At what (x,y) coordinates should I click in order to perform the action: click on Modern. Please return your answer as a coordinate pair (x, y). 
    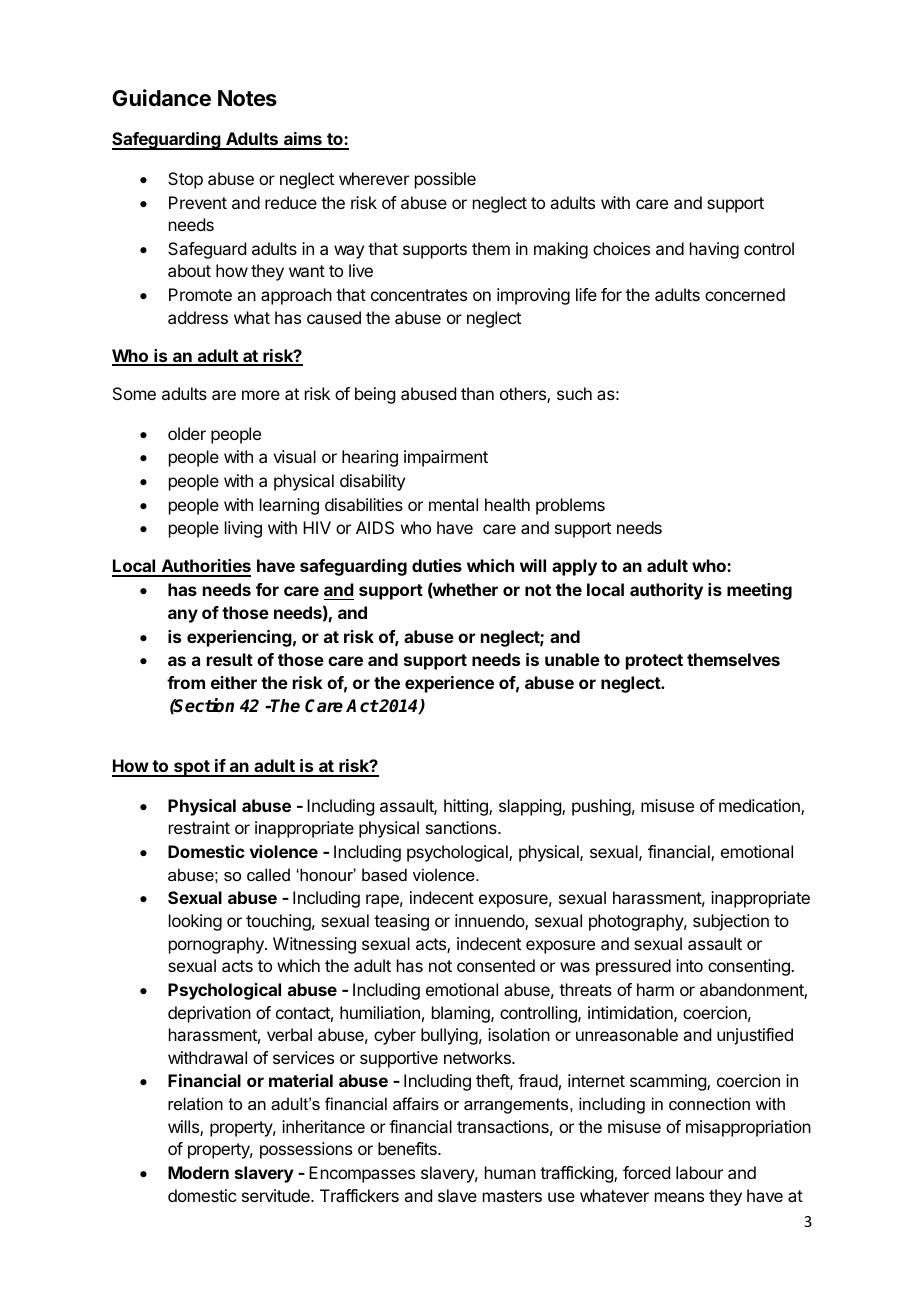
    Looking at the image, I should click on (198, 1172).
